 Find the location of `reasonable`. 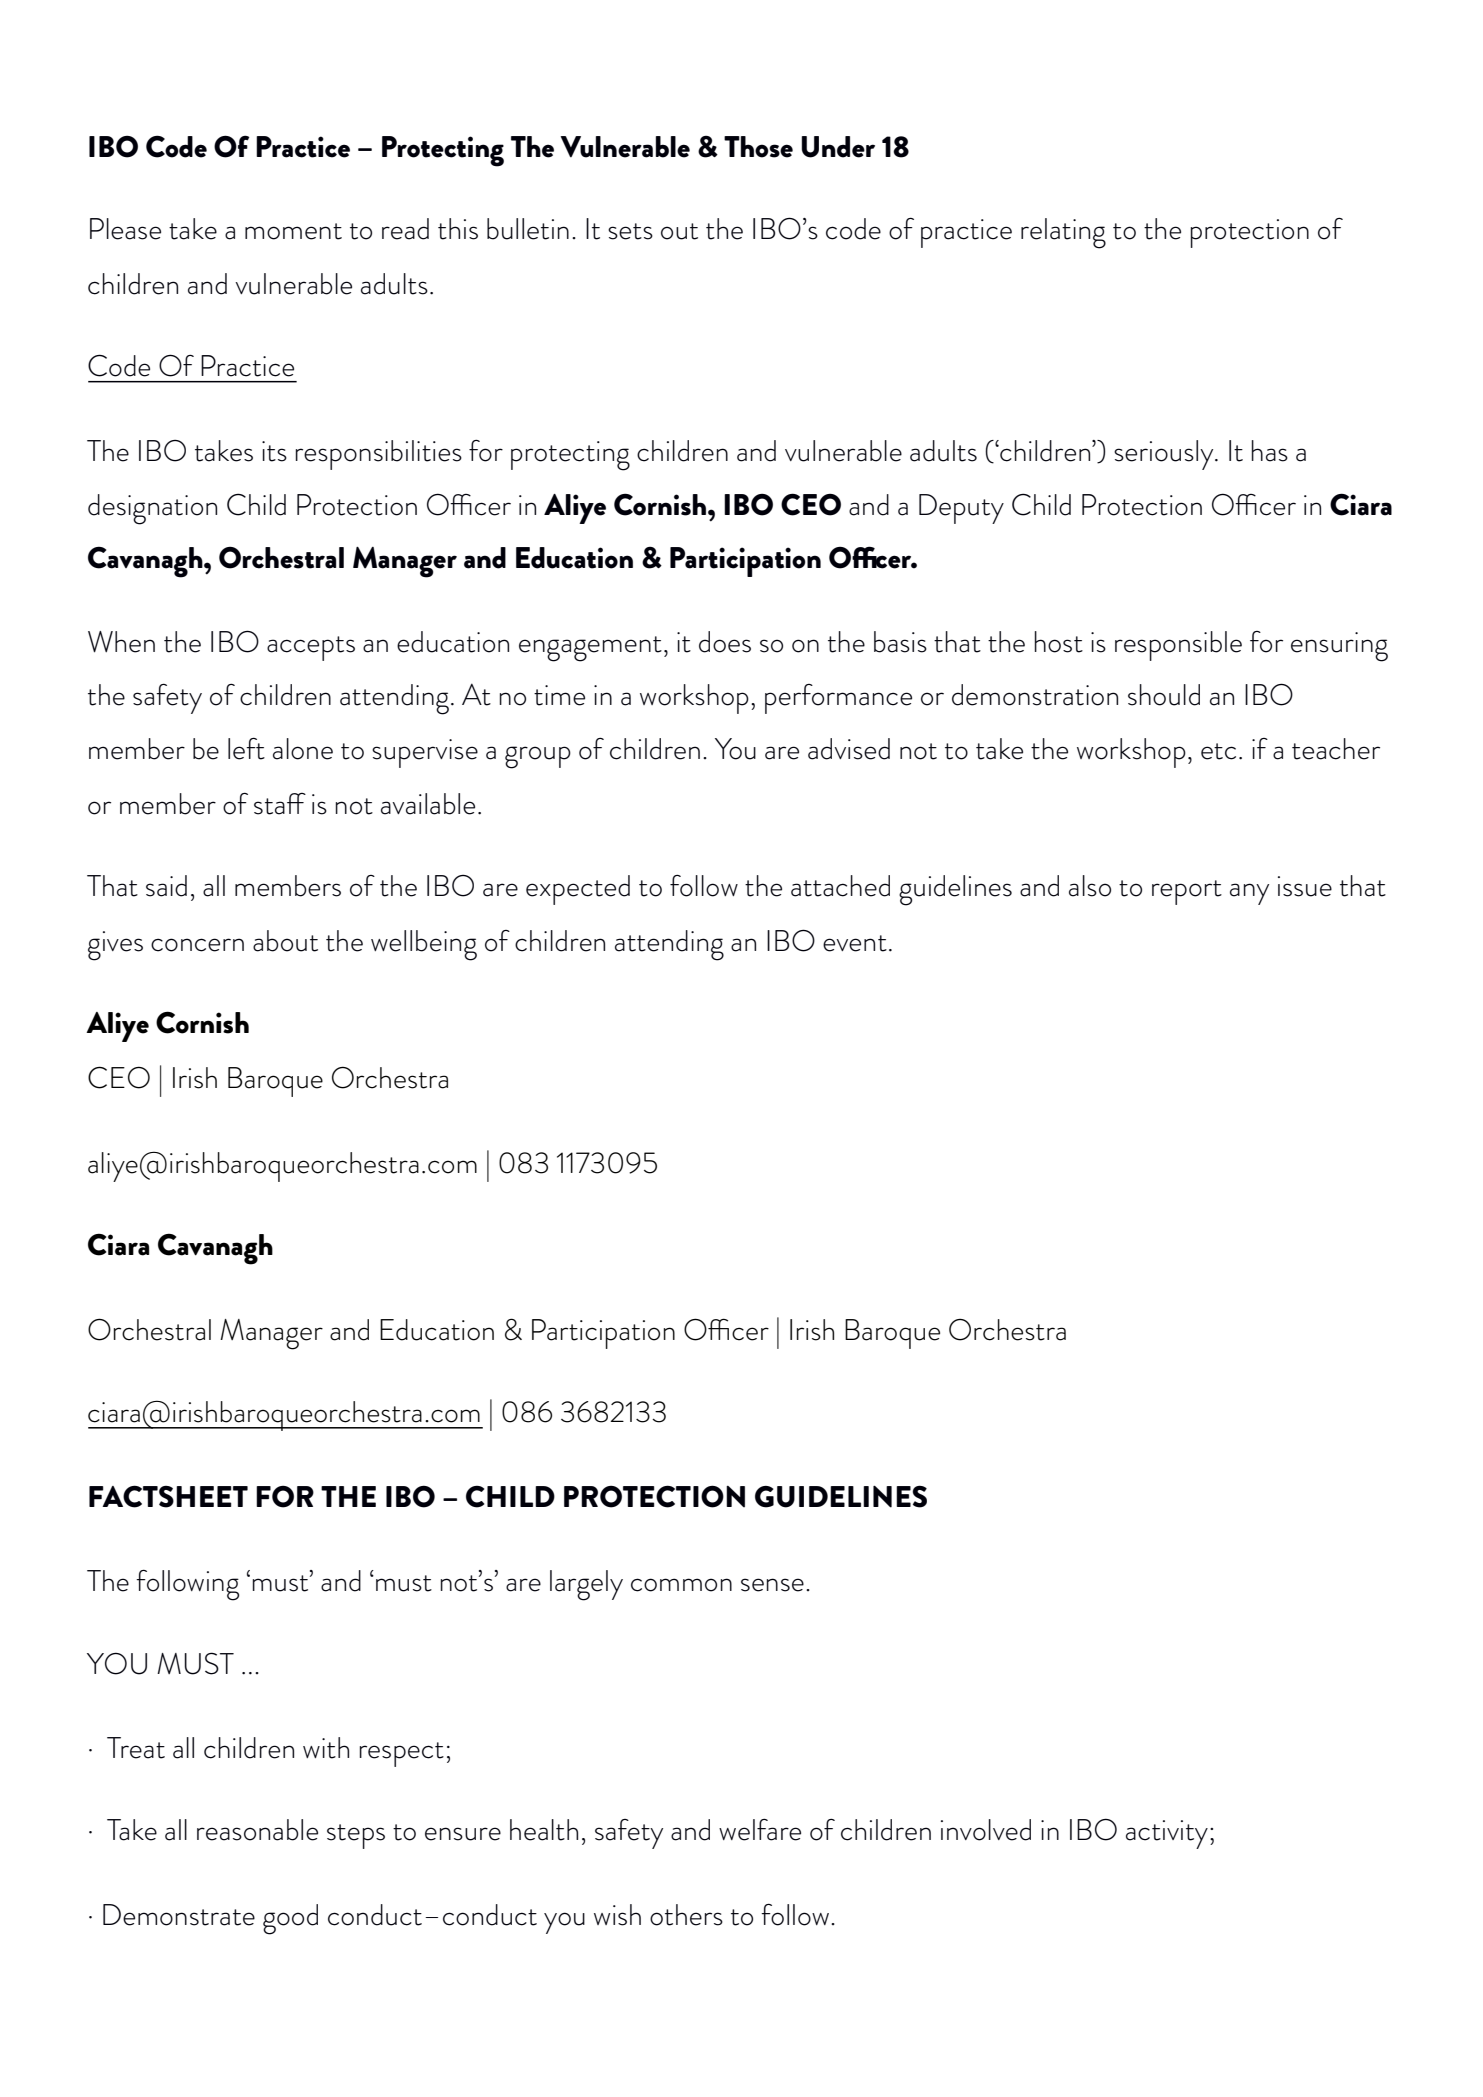

reasonable is located at coordinates (257, 1830).
